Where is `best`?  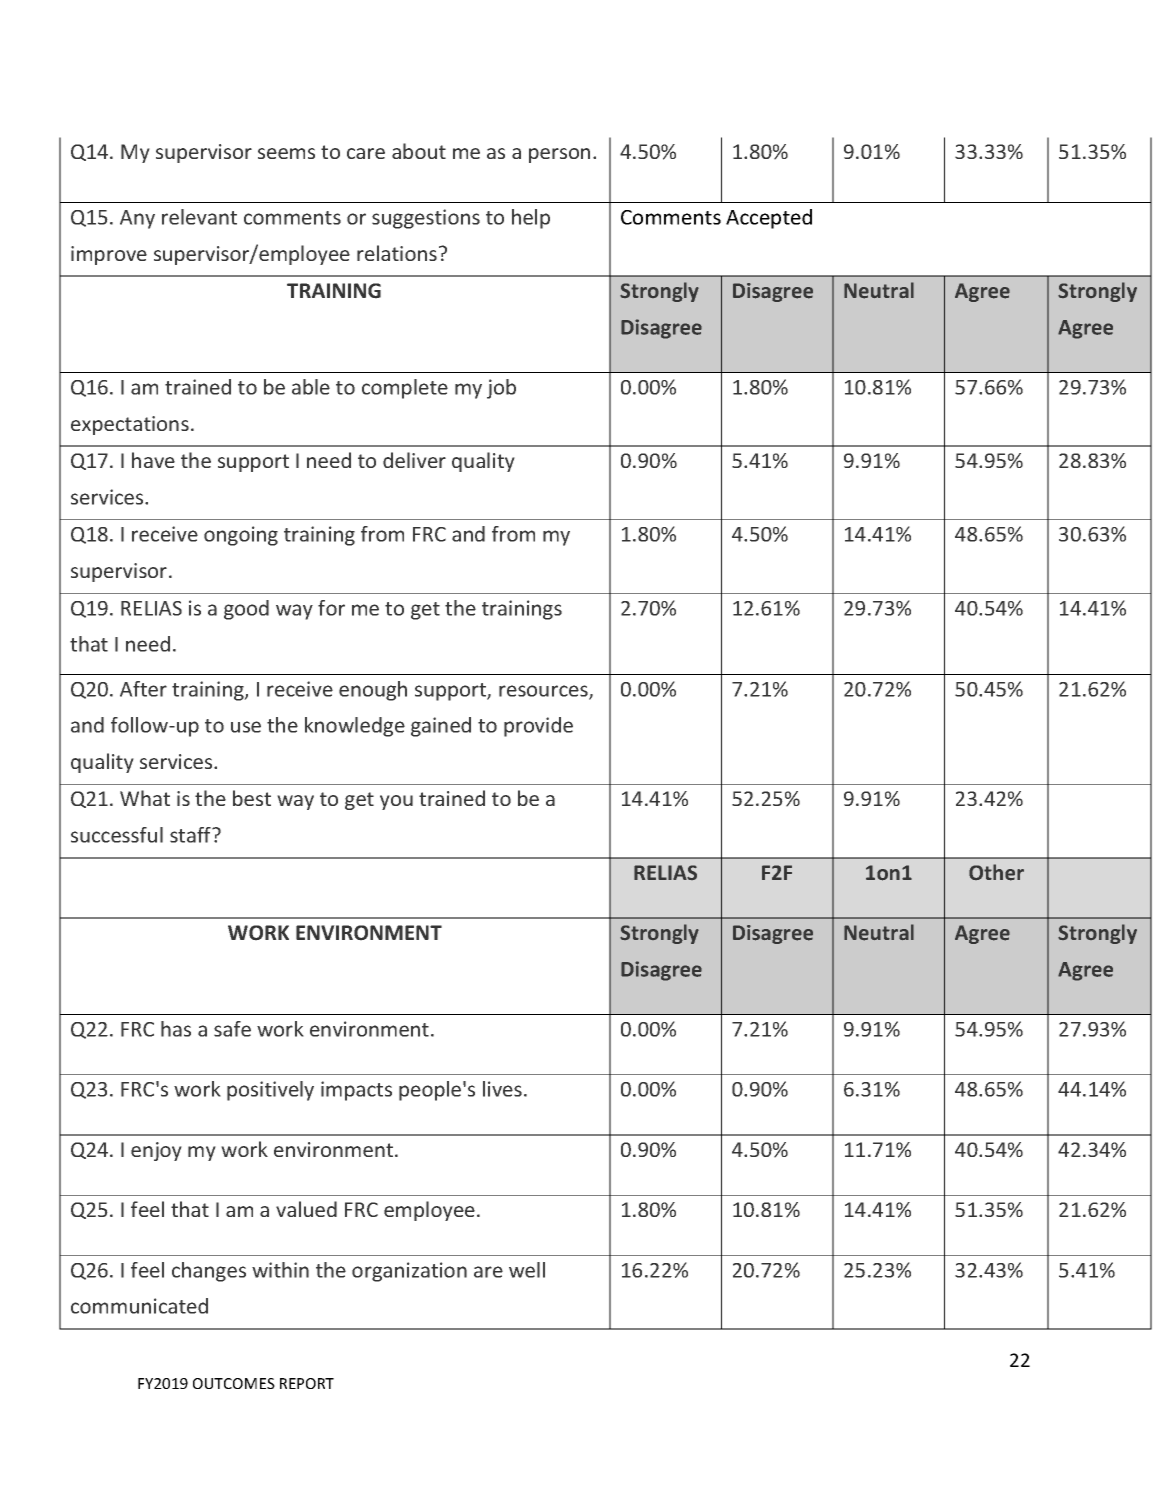
best is located at coordinates (252, 798).
